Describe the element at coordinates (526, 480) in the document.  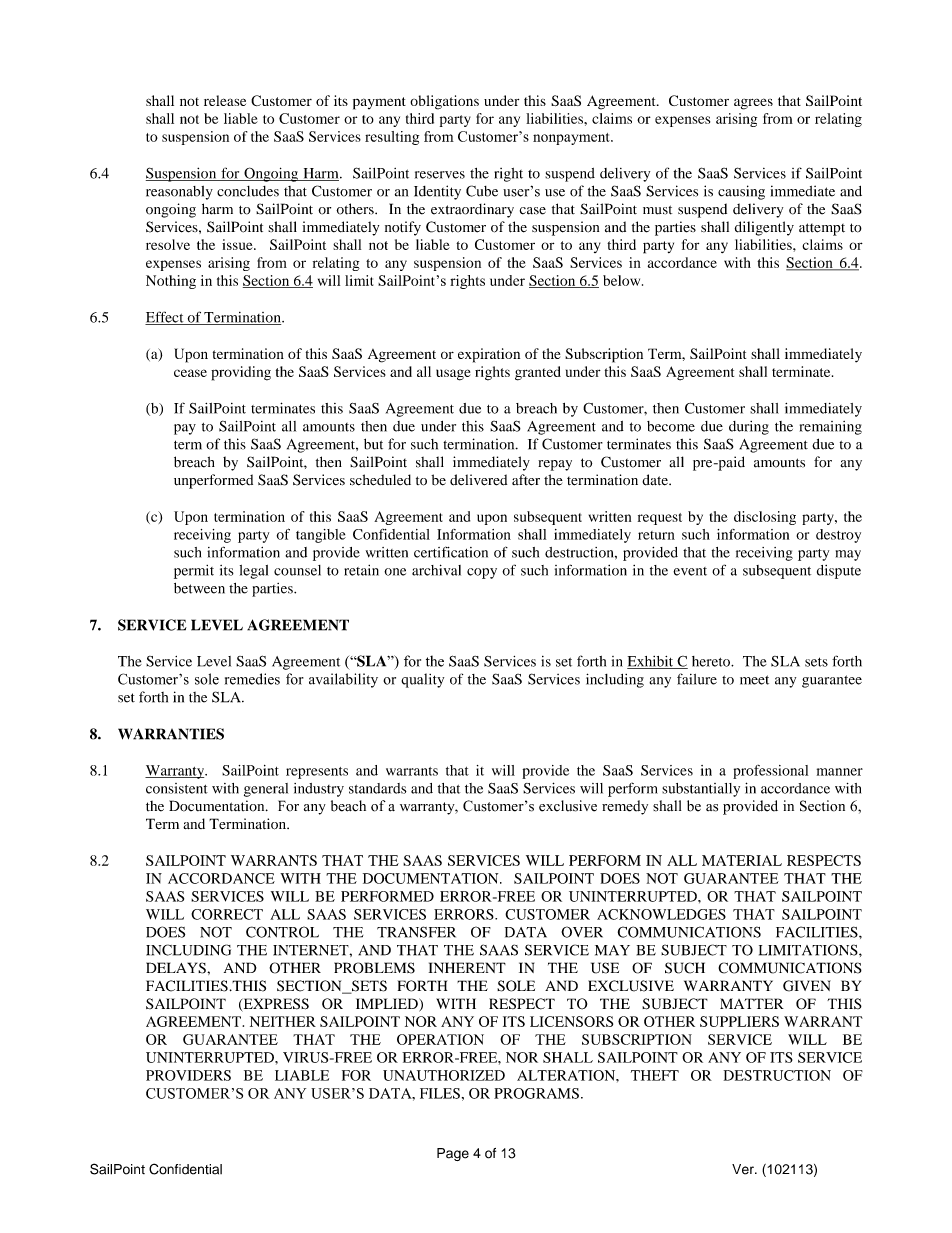
I see `after` at that location.
